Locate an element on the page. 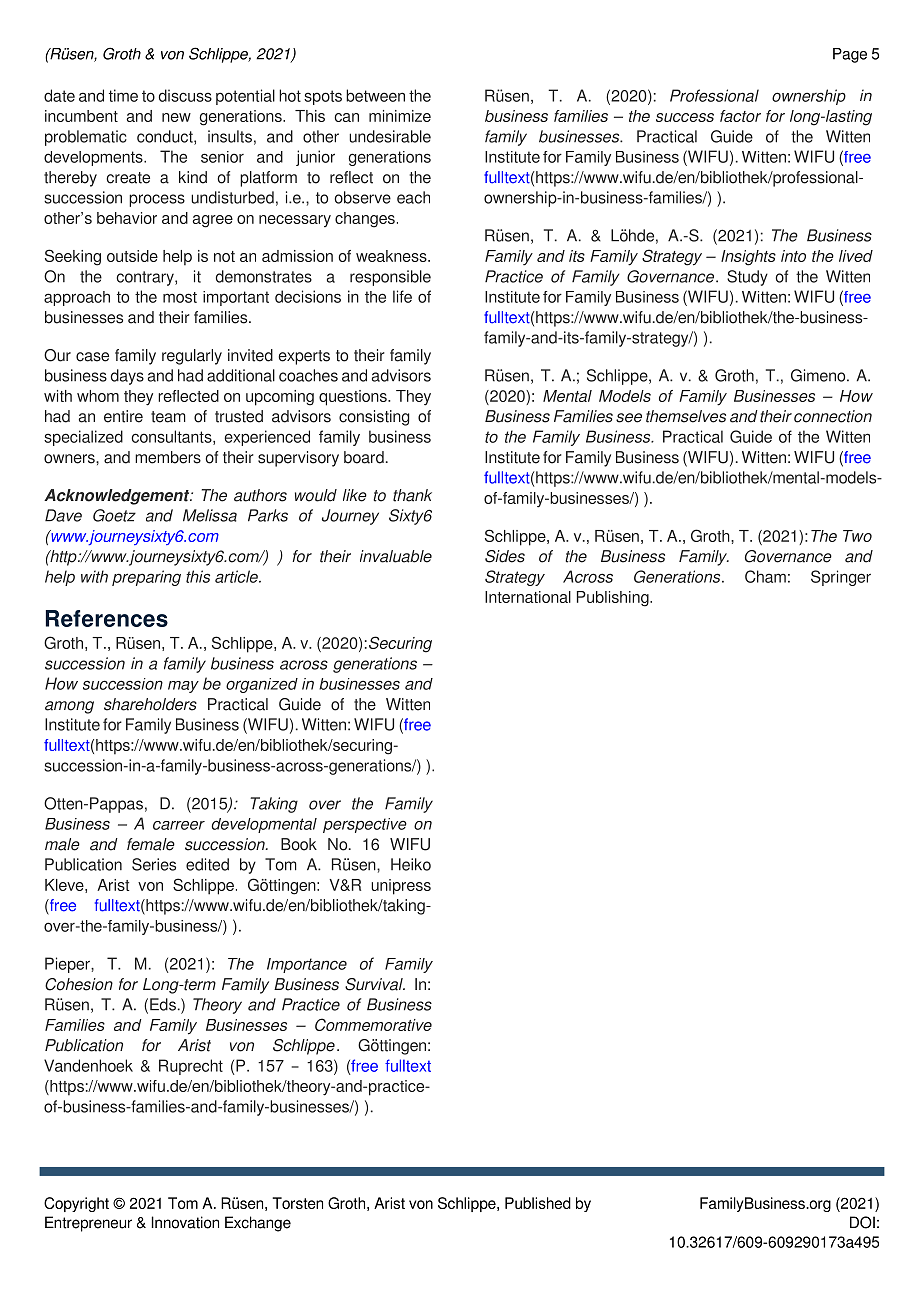  Cham is located at coordinates (765, 576).
